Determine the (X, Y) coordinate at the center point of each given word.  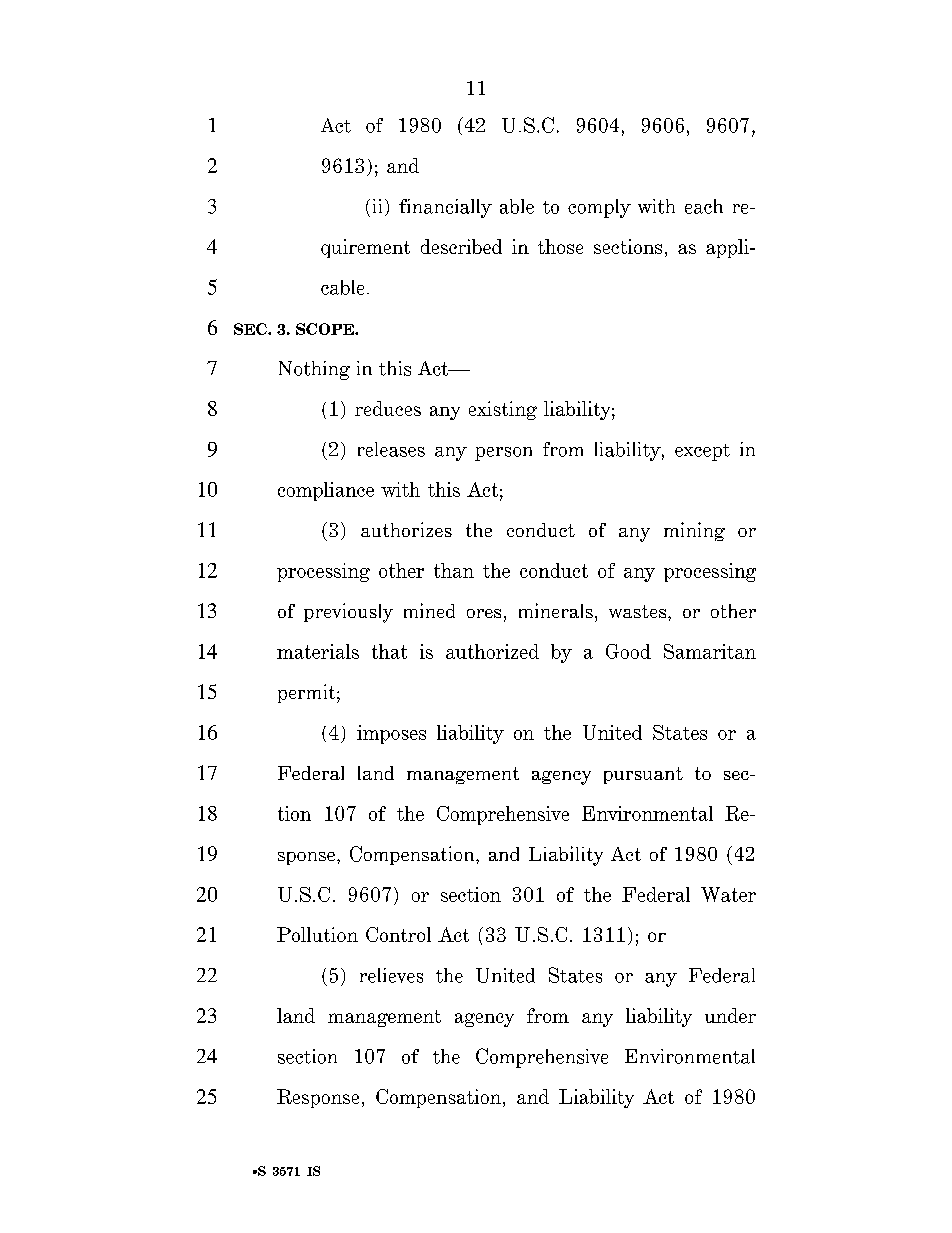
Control (398, 934)
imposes (391, 734)
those (560, 246)
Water (728, 894)
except (702, 452)
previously (348, 613)
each (704, 206)
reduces (388, 408)
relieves (391, 975)
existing (503, 410)
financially (445, 208)
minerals (556, 610)
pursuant (643, 775)
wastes (639, 611)
